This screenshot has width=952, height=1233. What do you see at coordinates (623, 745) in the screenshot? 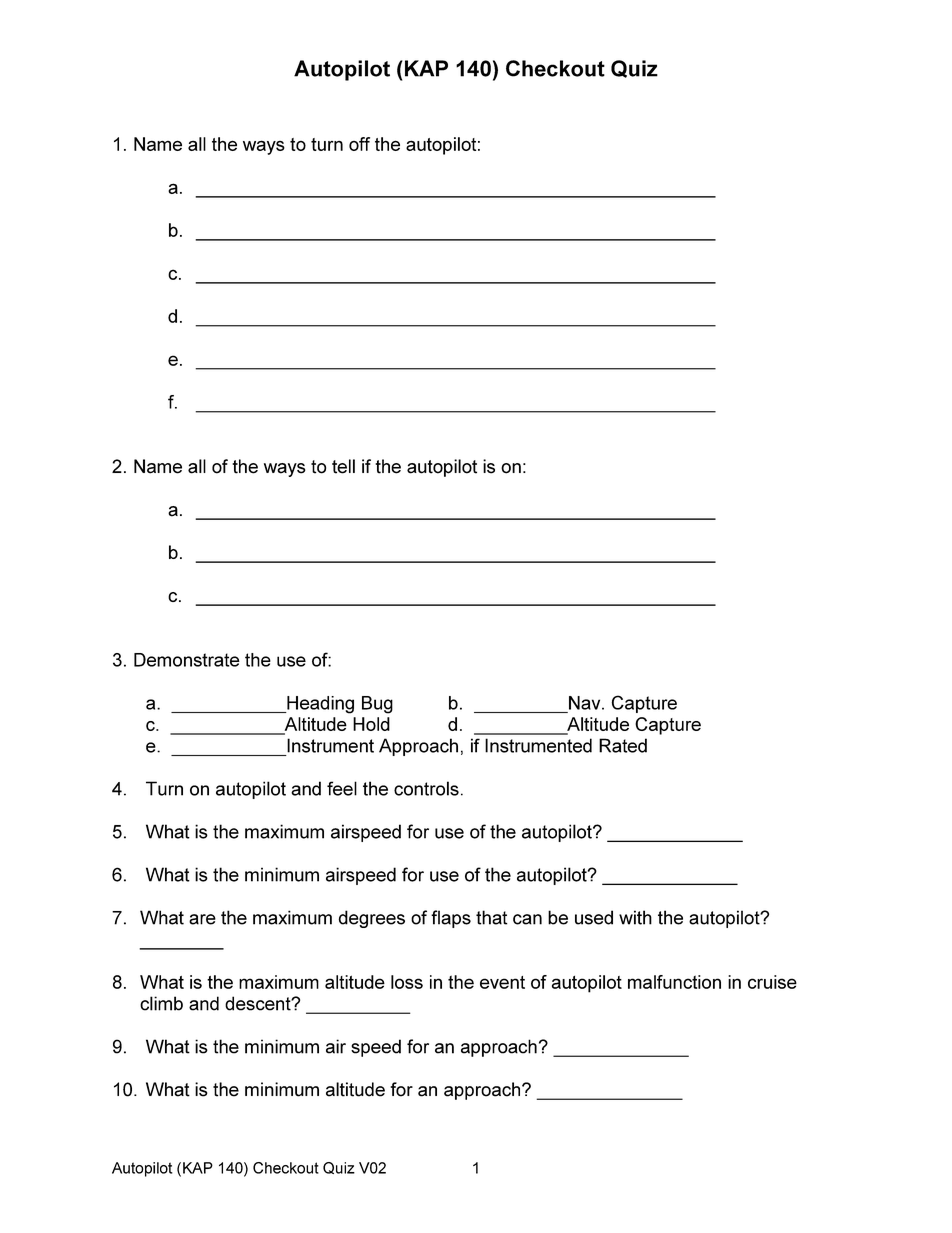
I see `Rated` at bounding box center [623, 745].
